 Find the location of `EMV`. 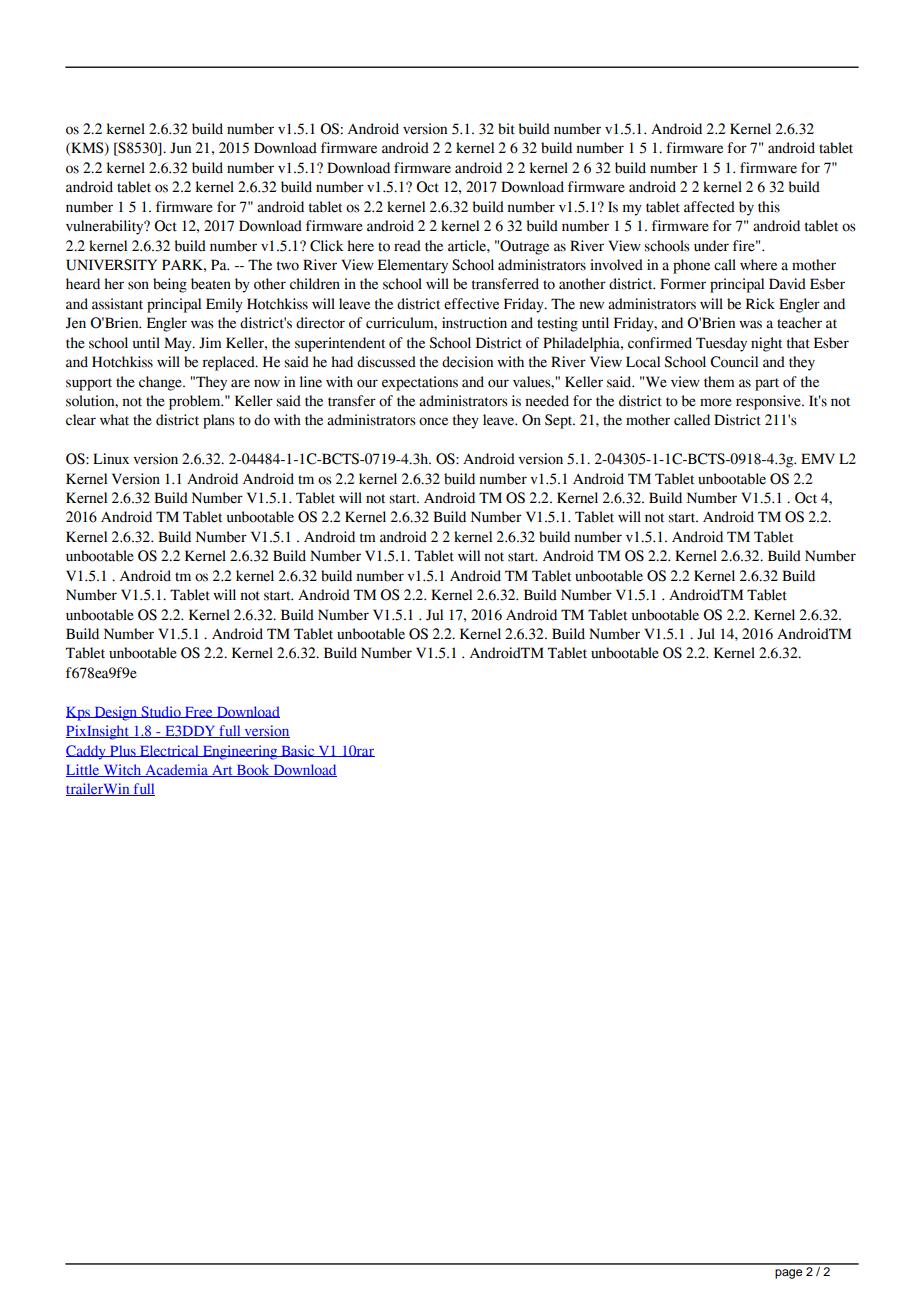

EMV is located at coordinates (818, 458).
